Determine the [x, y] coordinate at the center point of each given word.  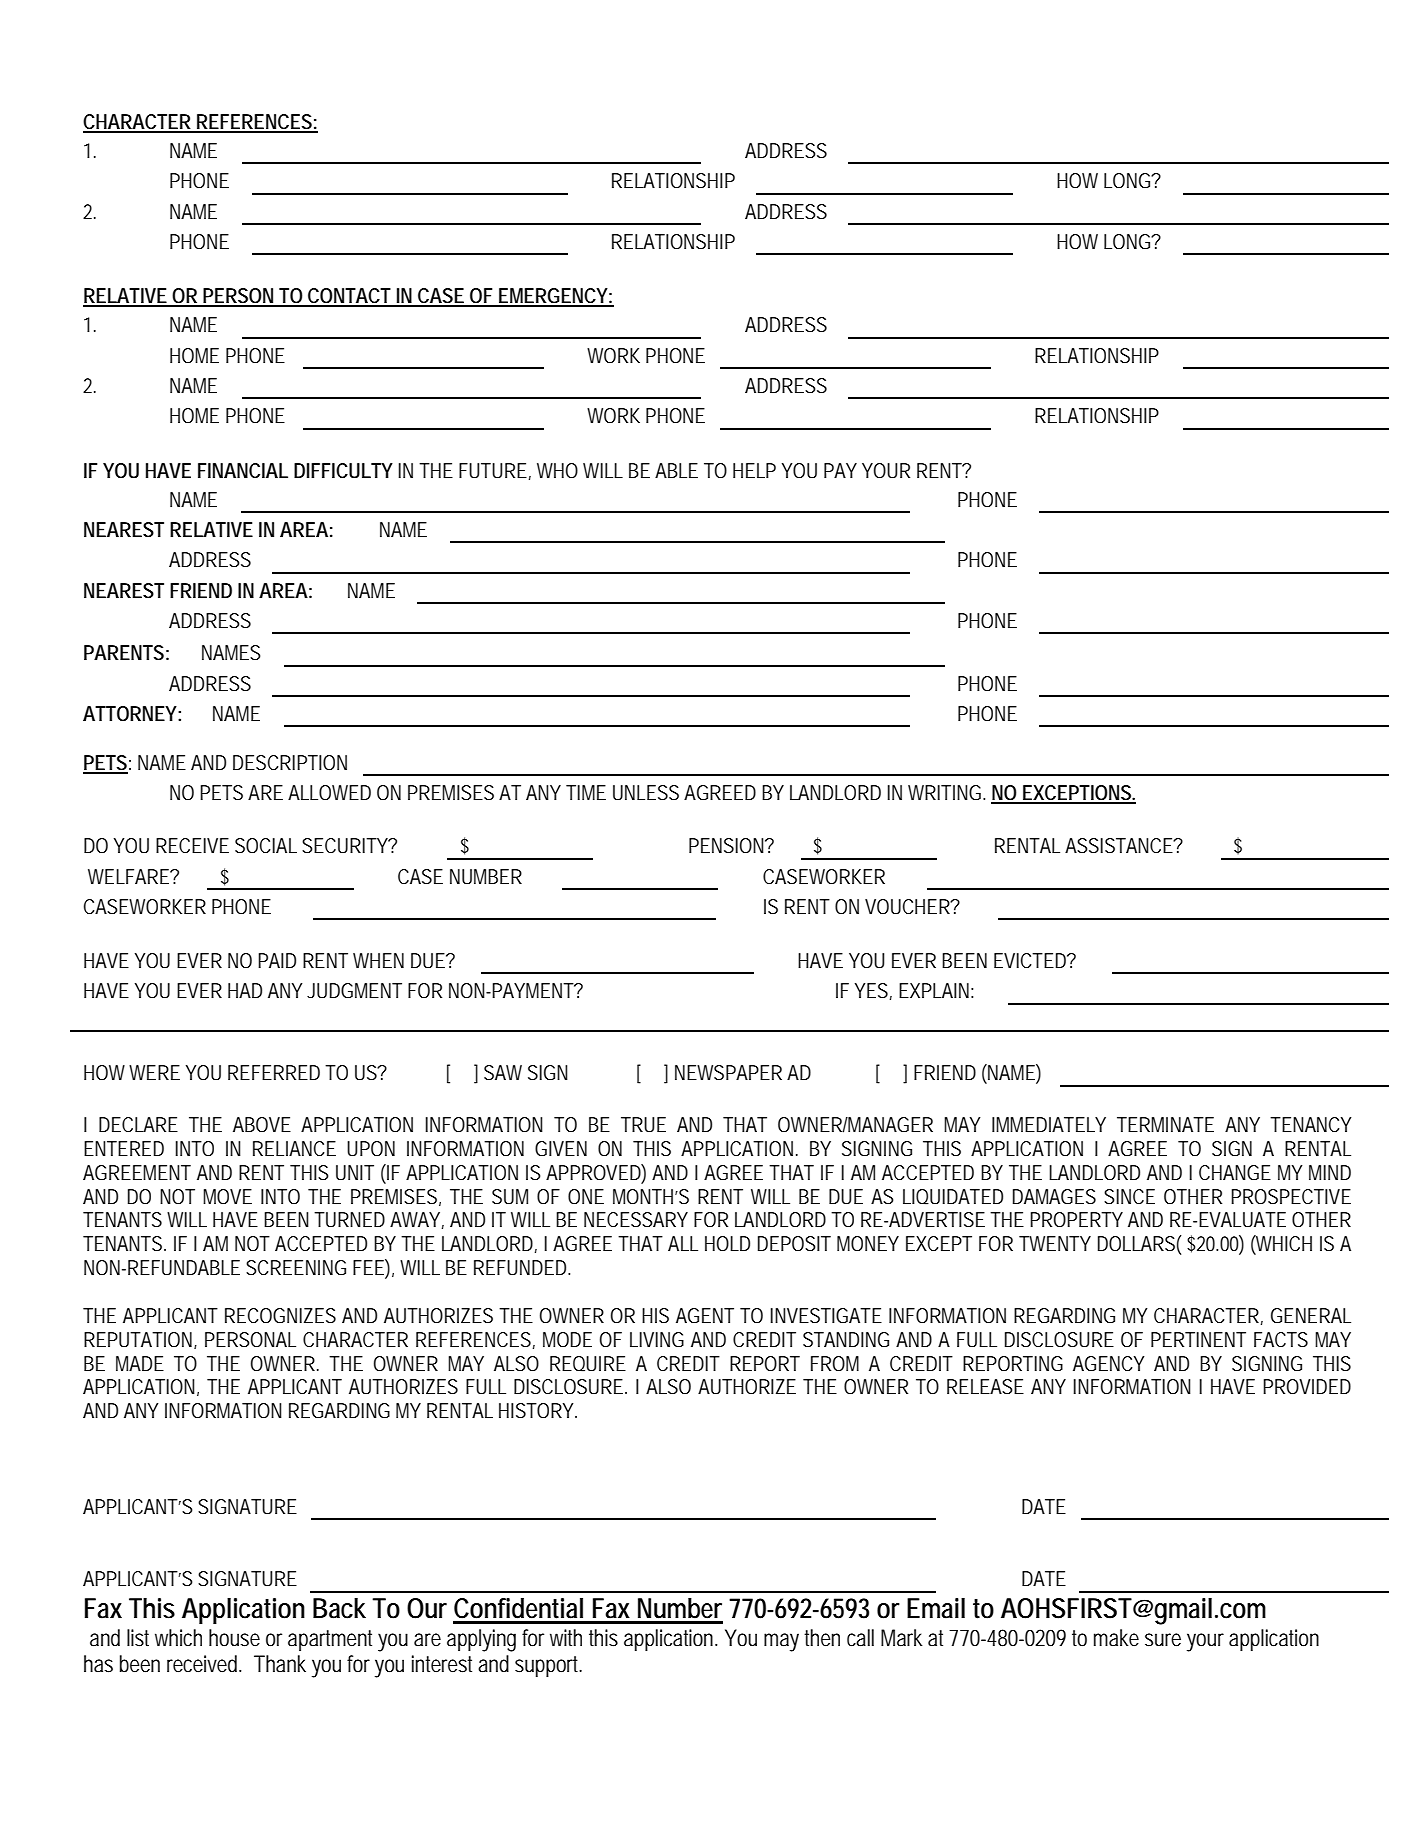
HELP [754, 470]
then [822, 1638]
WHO [557, 471]
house [234, 1638]
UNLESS [646, 793]
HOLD [727, 1244]
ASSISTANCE [1120, 846]
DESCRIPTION [290, 763]
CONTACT [350, 297]
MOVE [227, 1197]
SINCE [1129, 1196]
